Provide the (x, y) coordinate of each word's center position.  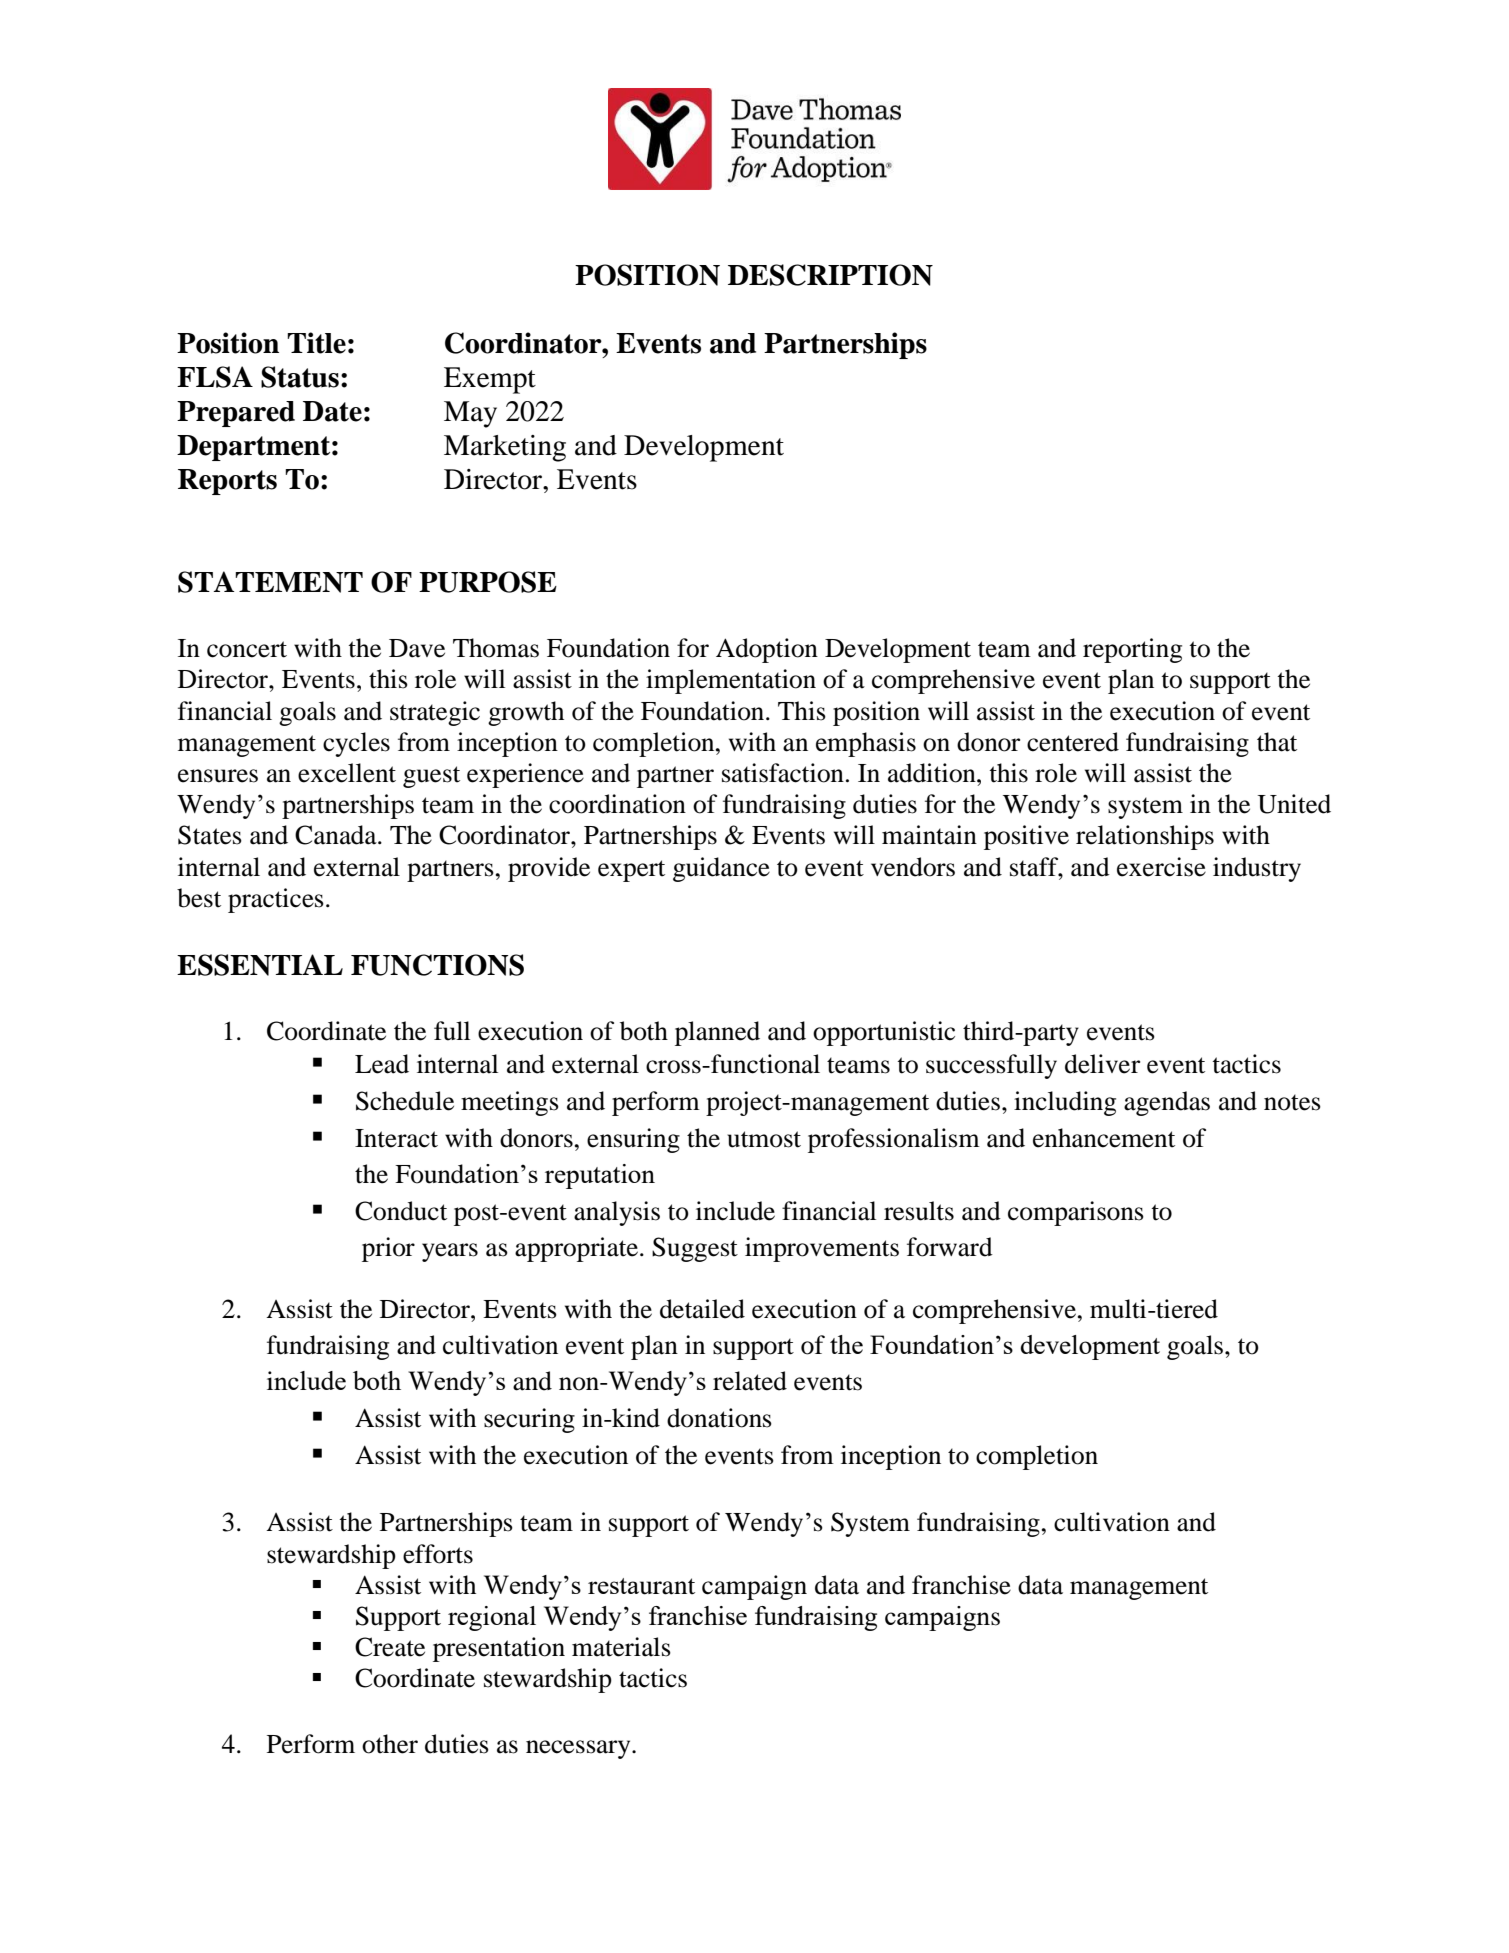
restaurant (641, 1586)
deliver (1102, 1064)
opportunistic (884, 1033)
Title (316, 343)
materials (621, 1647)
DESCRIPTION (830, 275)
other (390, 1744)
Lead (382, 1064)
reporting (1132, 650)
